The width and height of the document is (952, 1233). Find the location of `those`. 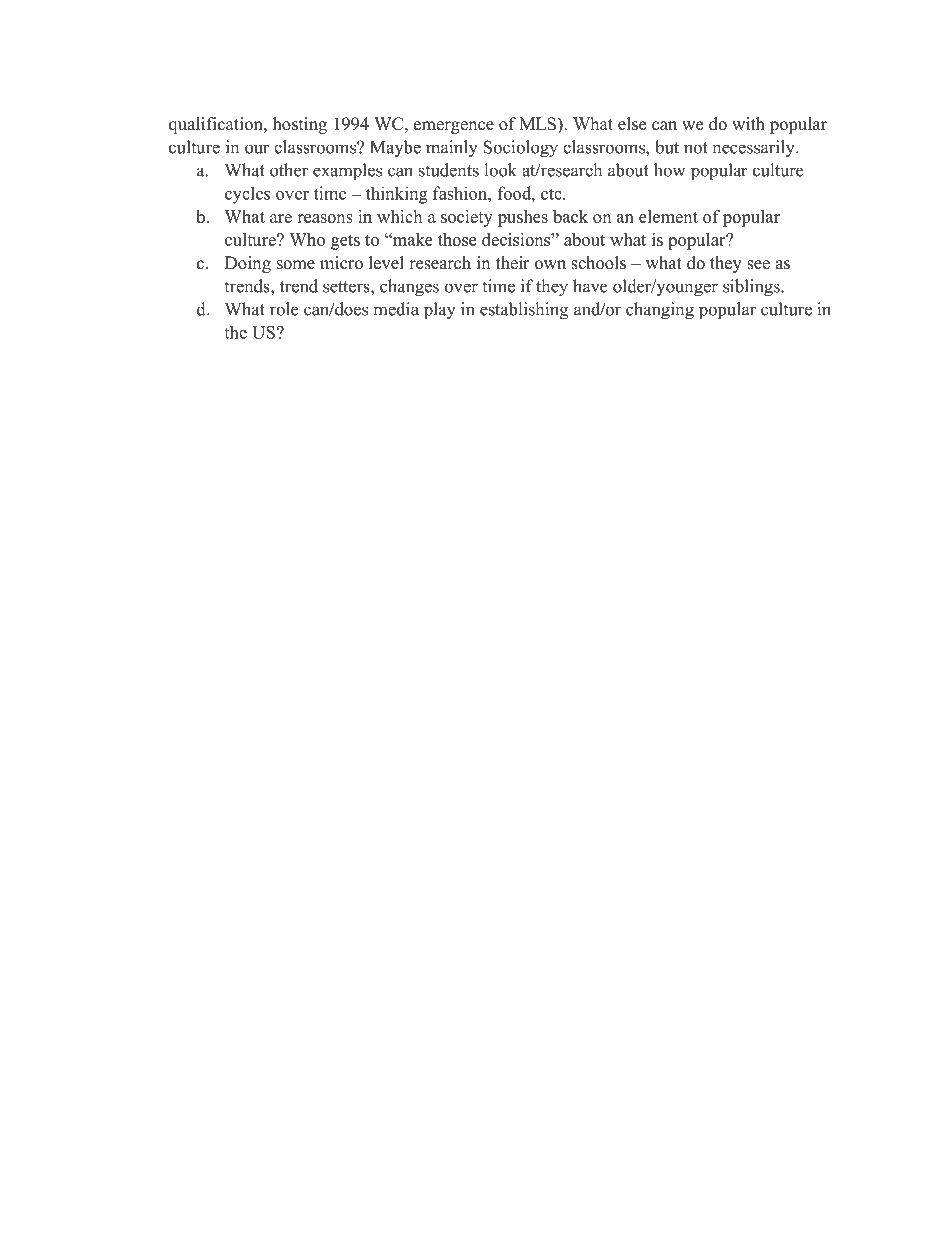

those is located at coordinates (457, 239).
